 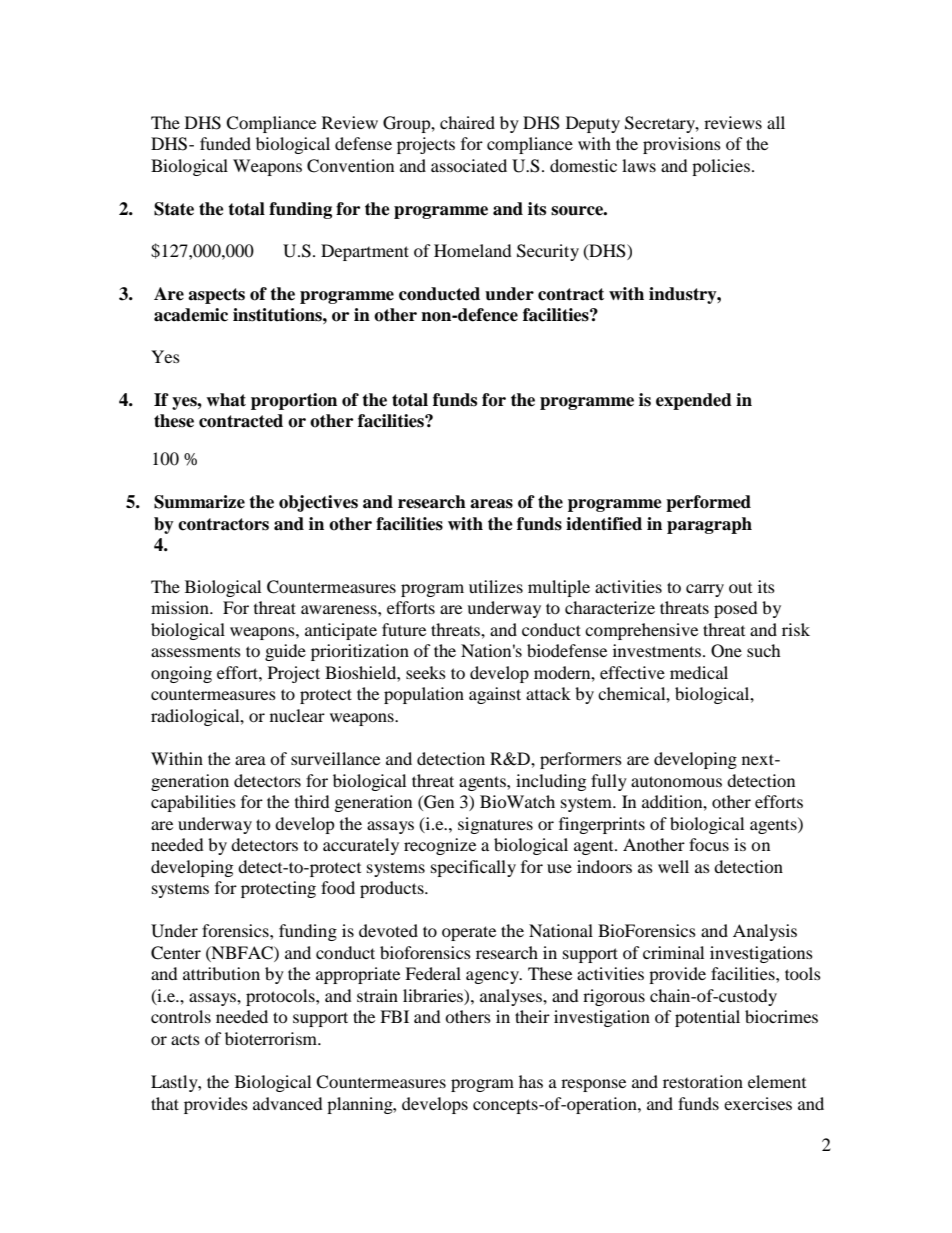 I want to click on signatures, so click(x=495, y=825).
